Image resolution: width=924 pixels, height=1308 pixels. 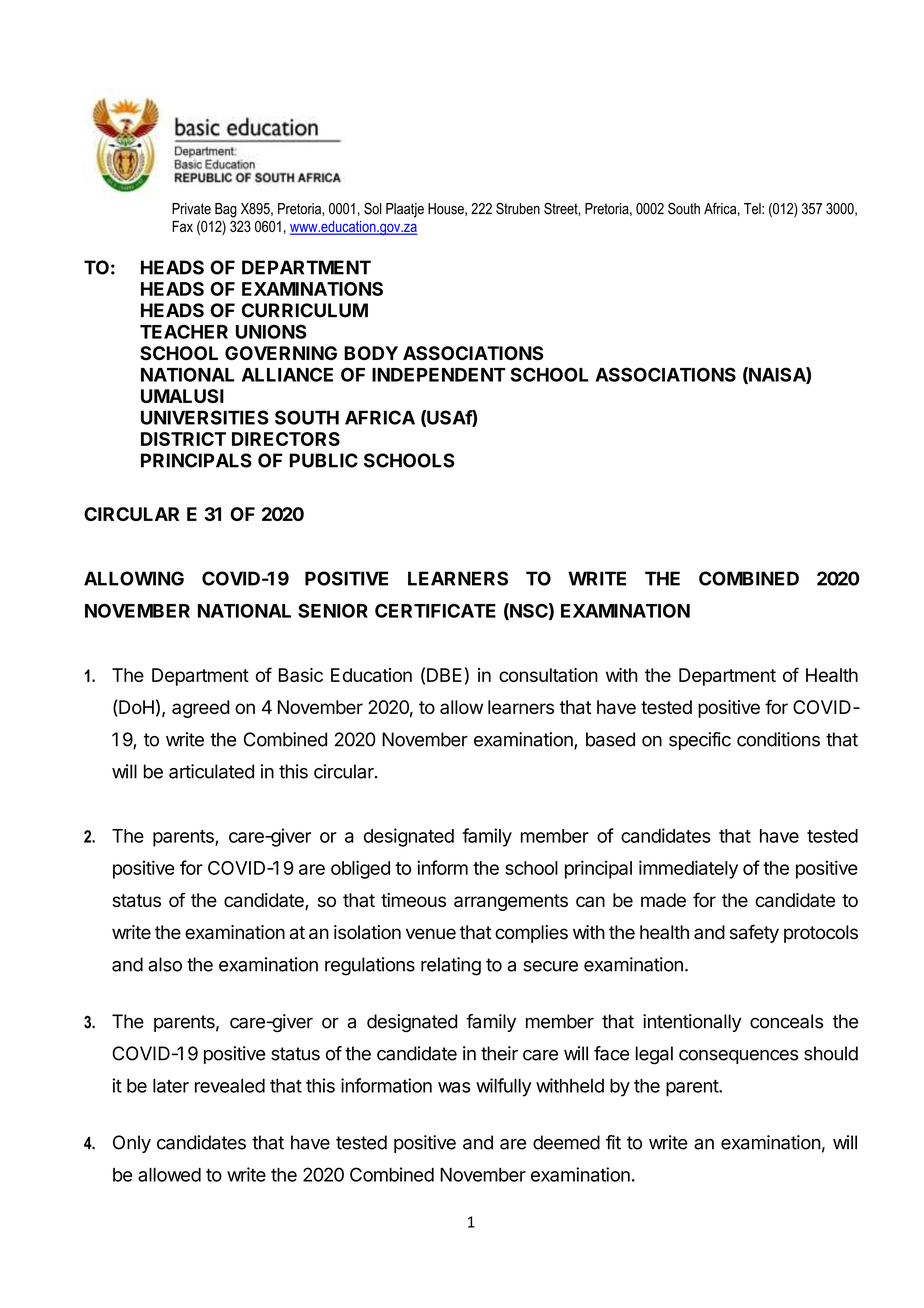 I want to click on arrangements, so click(x=511, y=902).
